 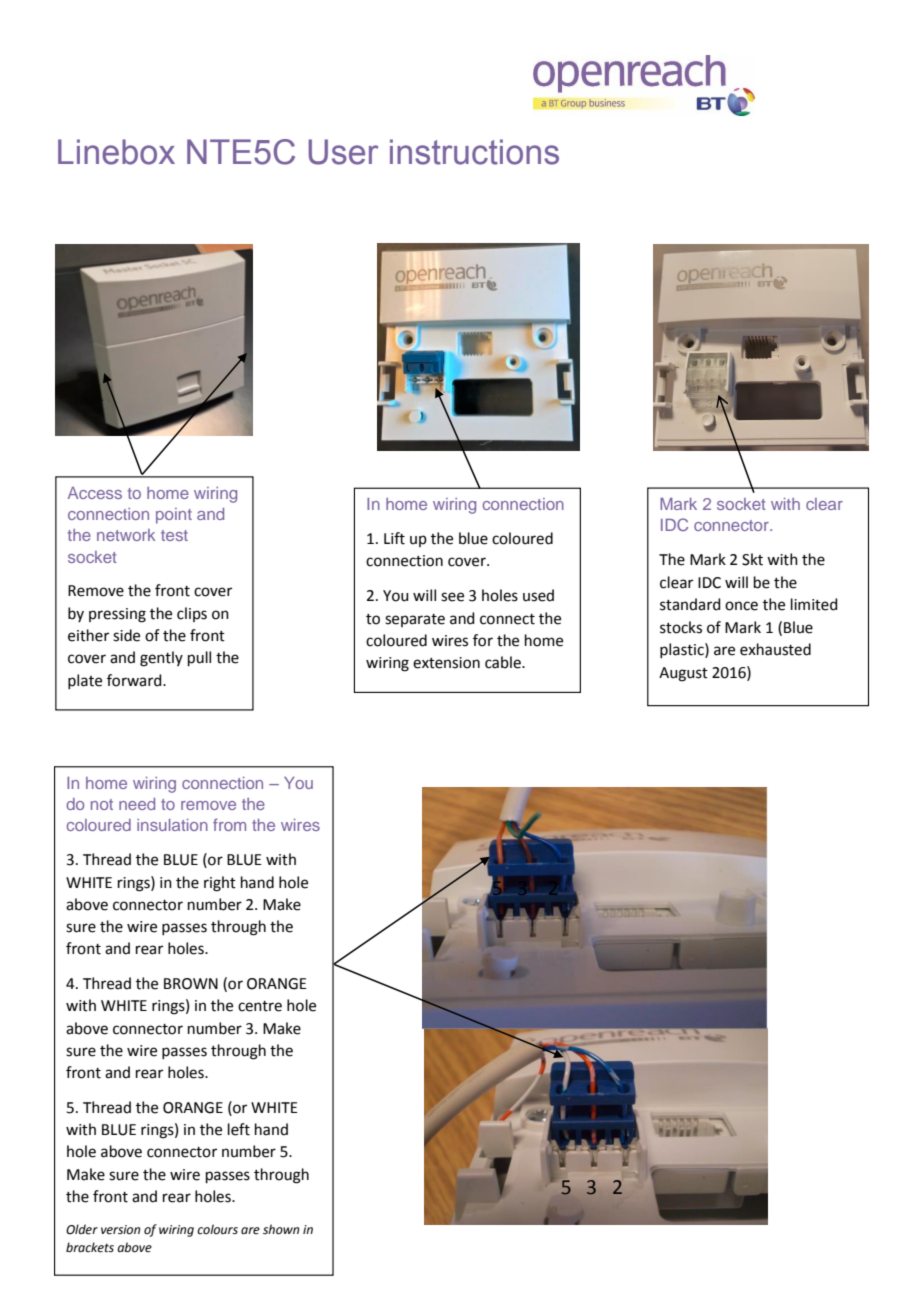 I want to click on extension, so click(x=446, y=663).
